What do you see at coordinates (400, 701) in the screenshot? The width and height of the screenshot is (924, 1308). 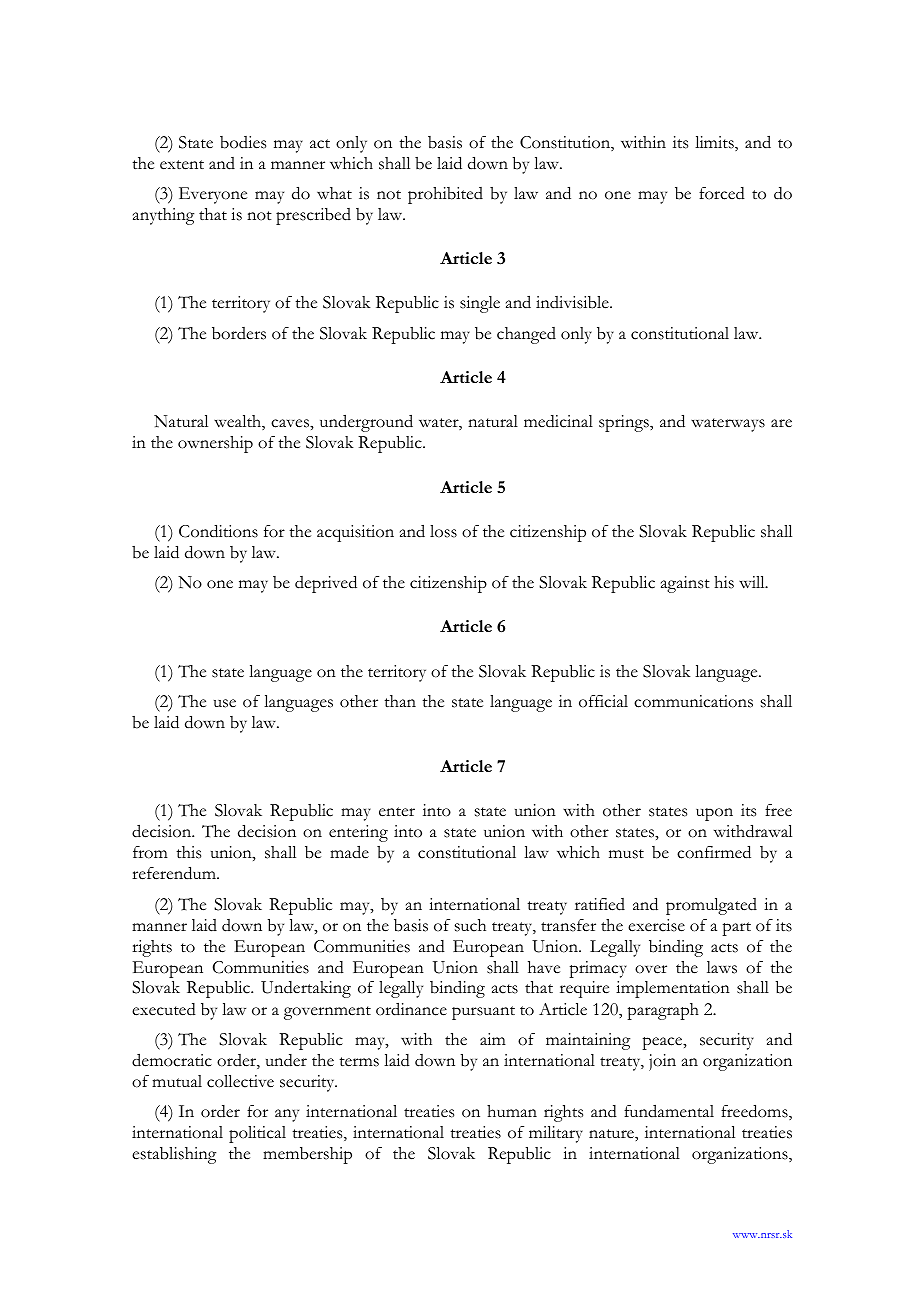 I see `than` at bounding box center [400, 701].
